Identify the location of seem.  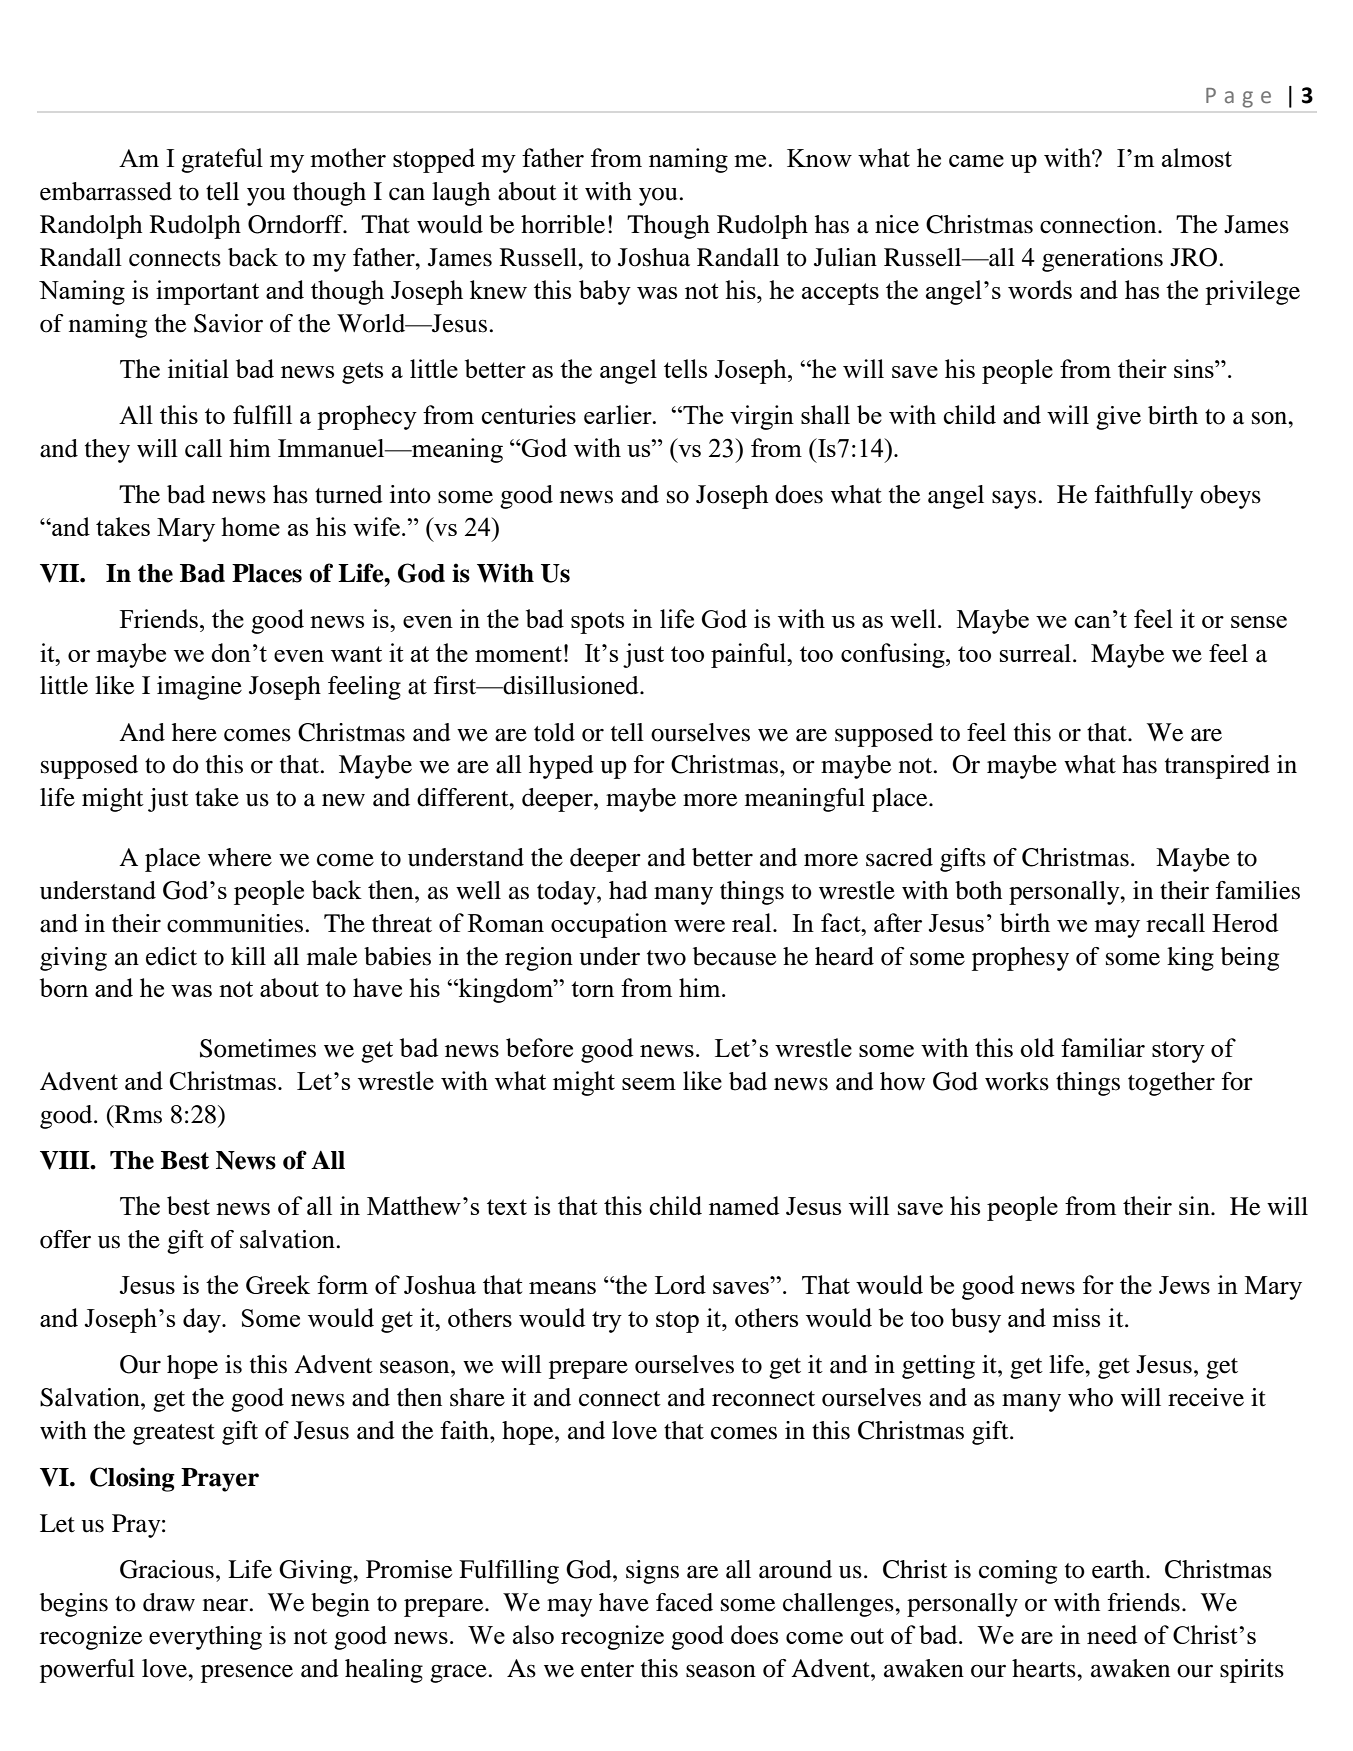
(649, 1084).
